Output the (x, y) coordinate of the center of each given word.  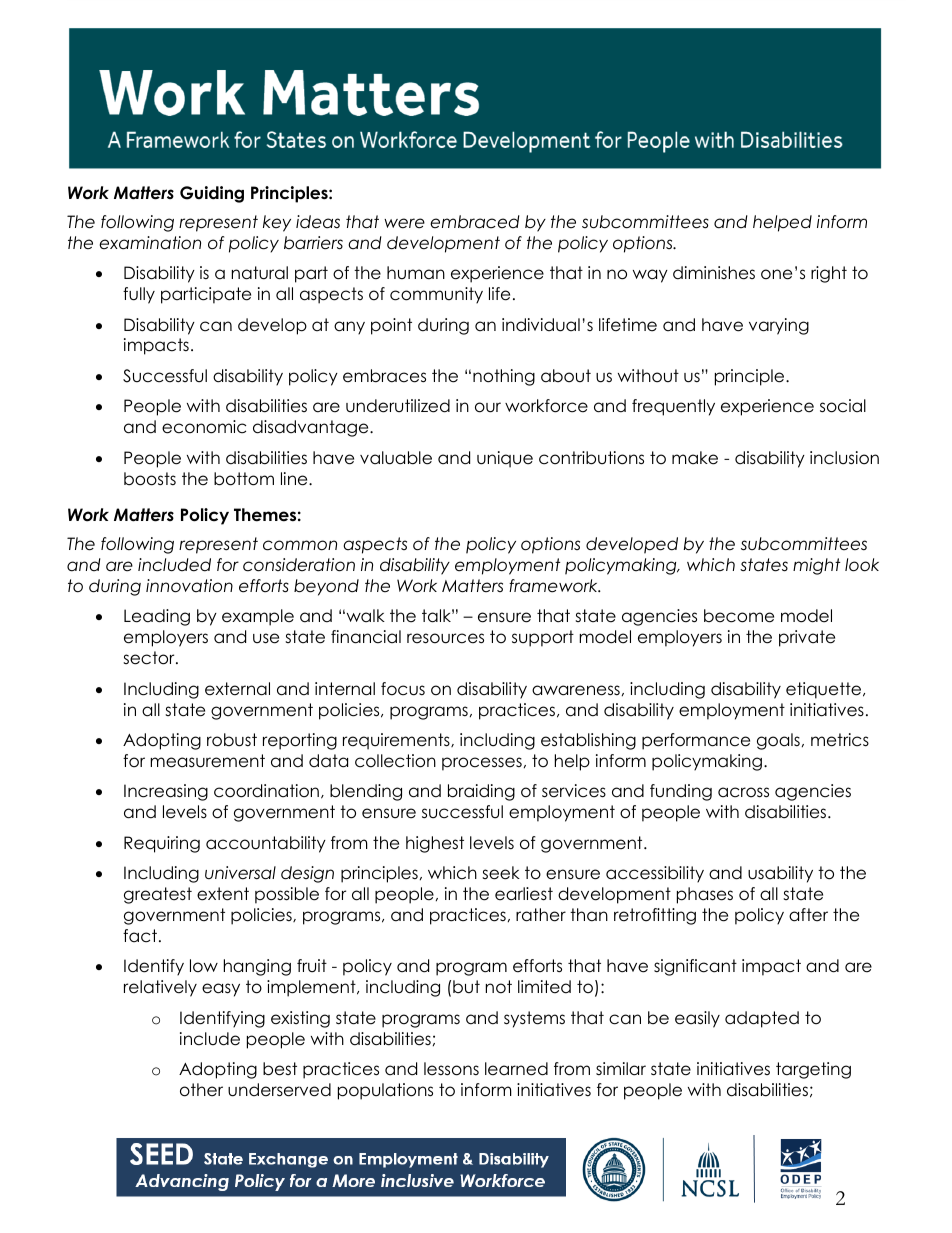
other (201, 1090)
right (829, 274)
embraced (475, 222)
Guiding (212, 194)
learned (516, 1069)
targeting (813, 1070)
